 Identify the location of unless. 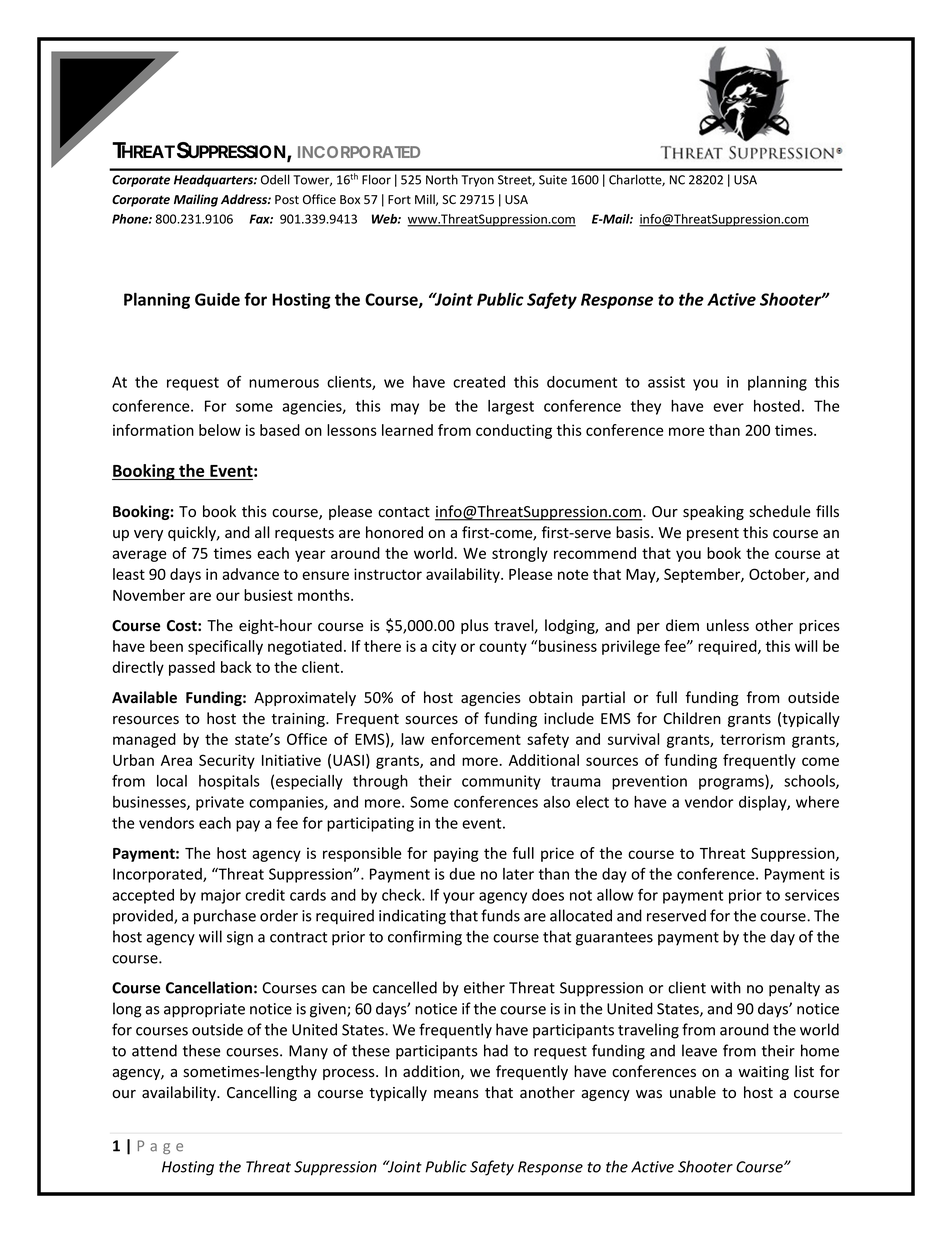
(728, 625).
